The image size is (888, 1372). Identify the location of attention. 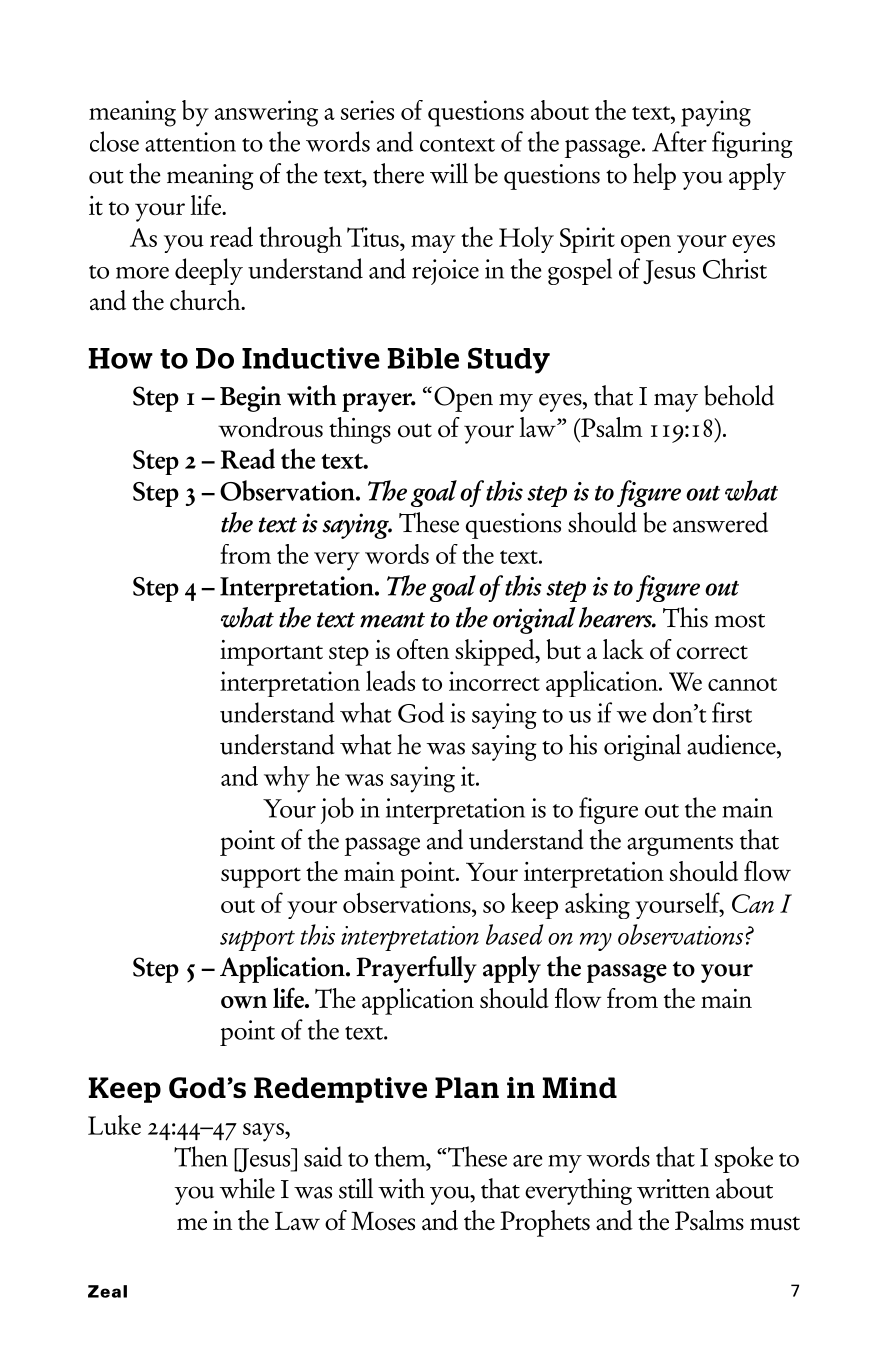
(190, 142).
